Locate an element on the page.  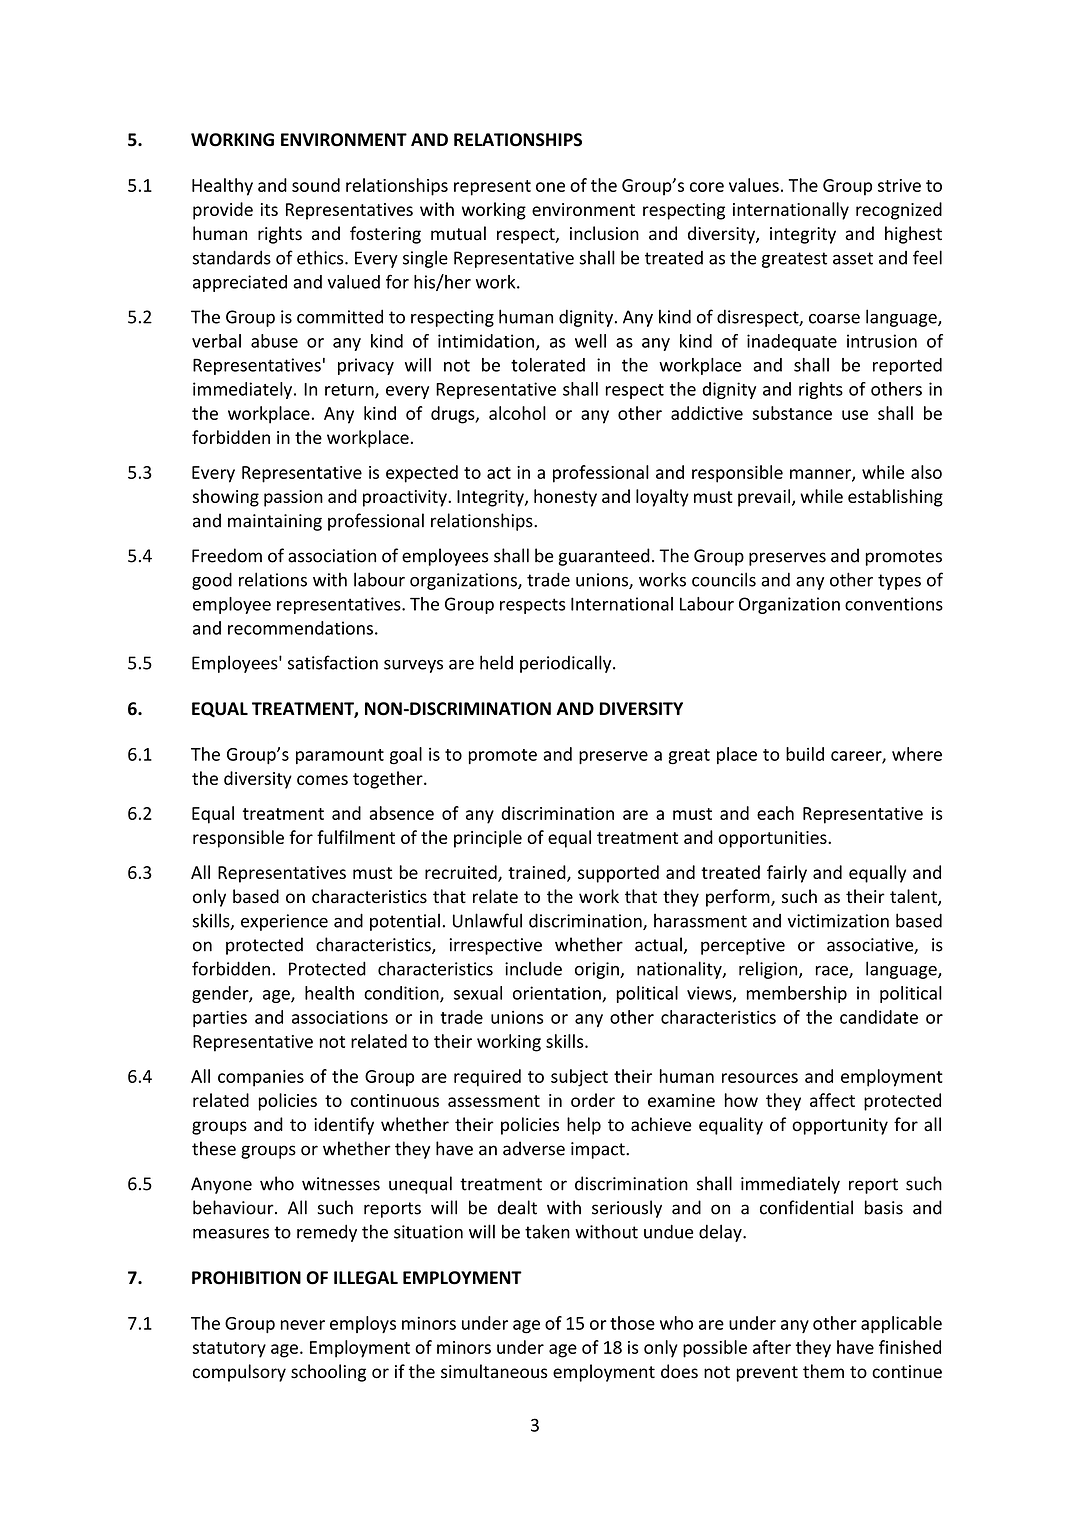
honesty is located at coordinates (565, 498).
